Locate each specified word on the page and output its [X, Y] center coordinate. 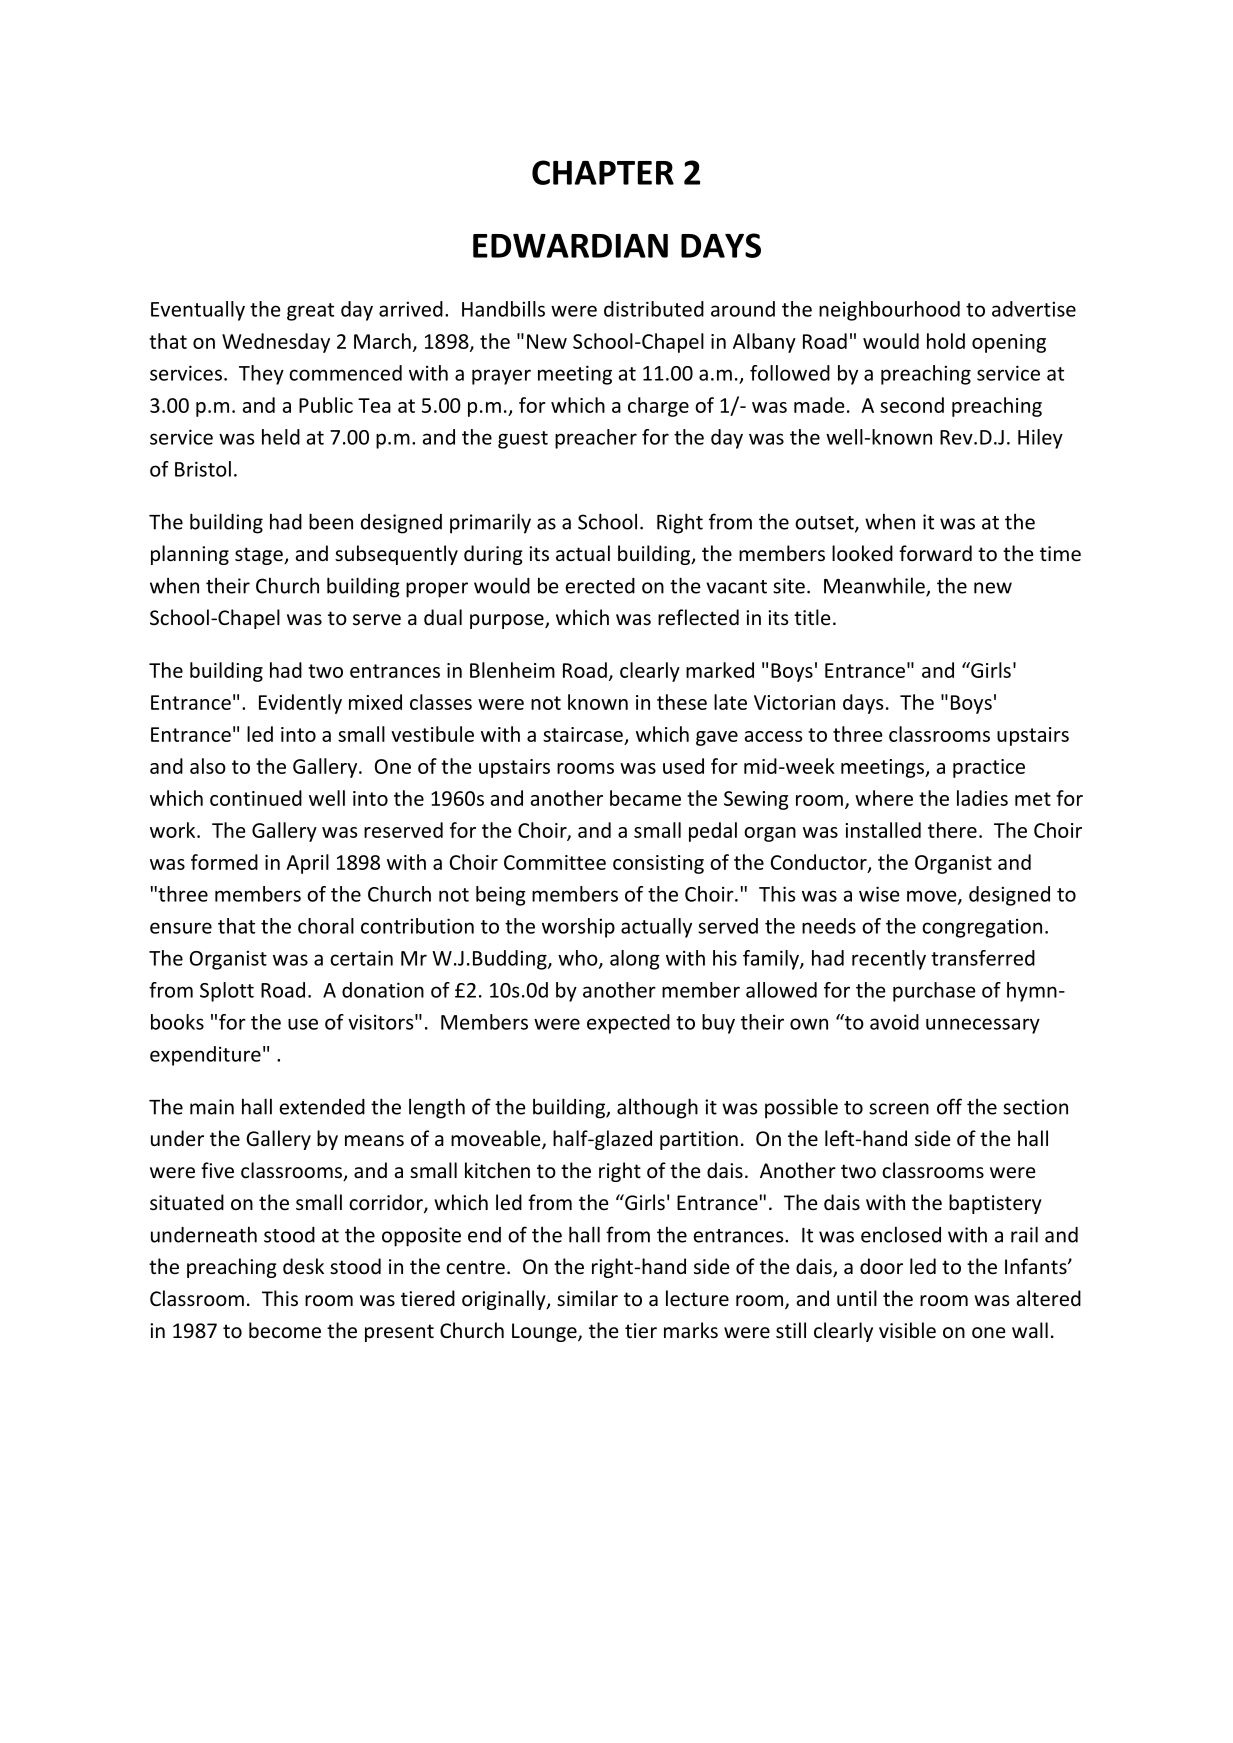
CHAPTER [603, 172]
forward [935, 553]
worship [578, 928]
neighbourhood [889, 311]
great [310, 312]
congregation [982, 928]
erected [600, 586]
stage [260, 556]
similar [587, 1298]
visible [907, 1330]
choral [326, 926]
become [285, 1330]
